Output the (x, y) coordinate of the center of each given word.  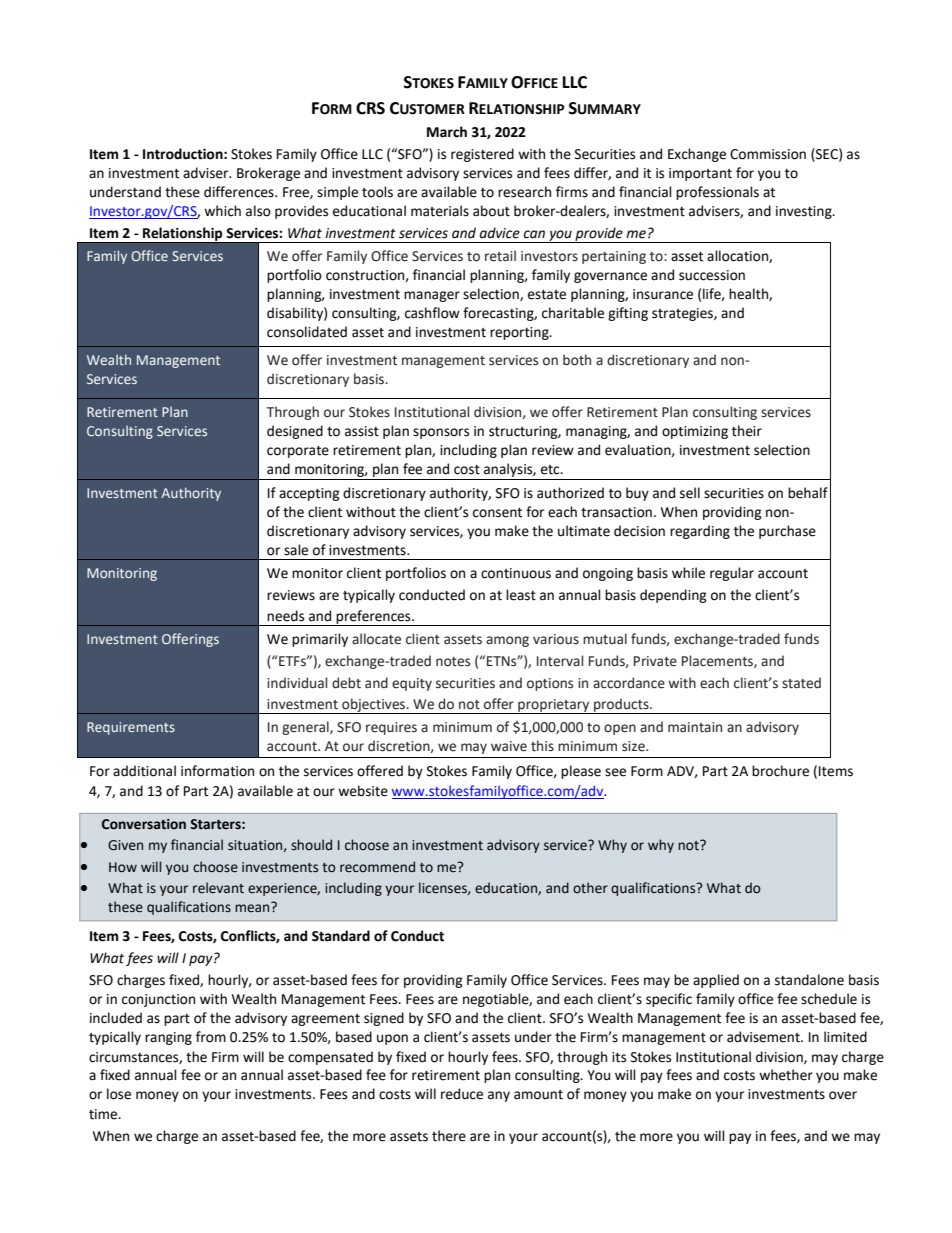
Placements (718, 661)
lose (119, 1094)
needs (285, 616)
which (222, 211)
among (507, 641)
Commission (768, 154)
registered (482, 155)
